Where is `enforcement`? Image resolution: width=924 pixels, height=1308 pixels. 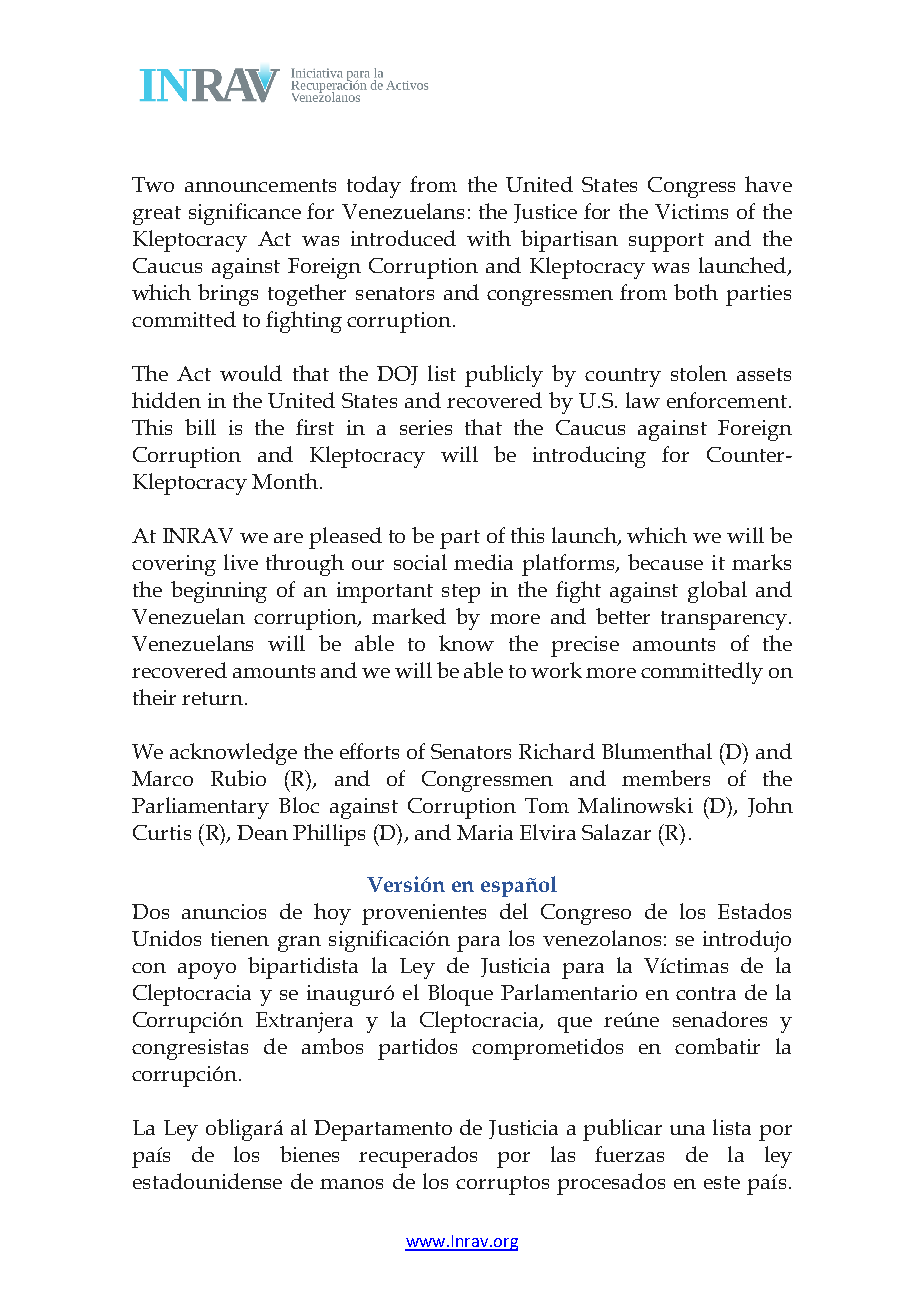 enforcement is located at coordinates (727, 400).
